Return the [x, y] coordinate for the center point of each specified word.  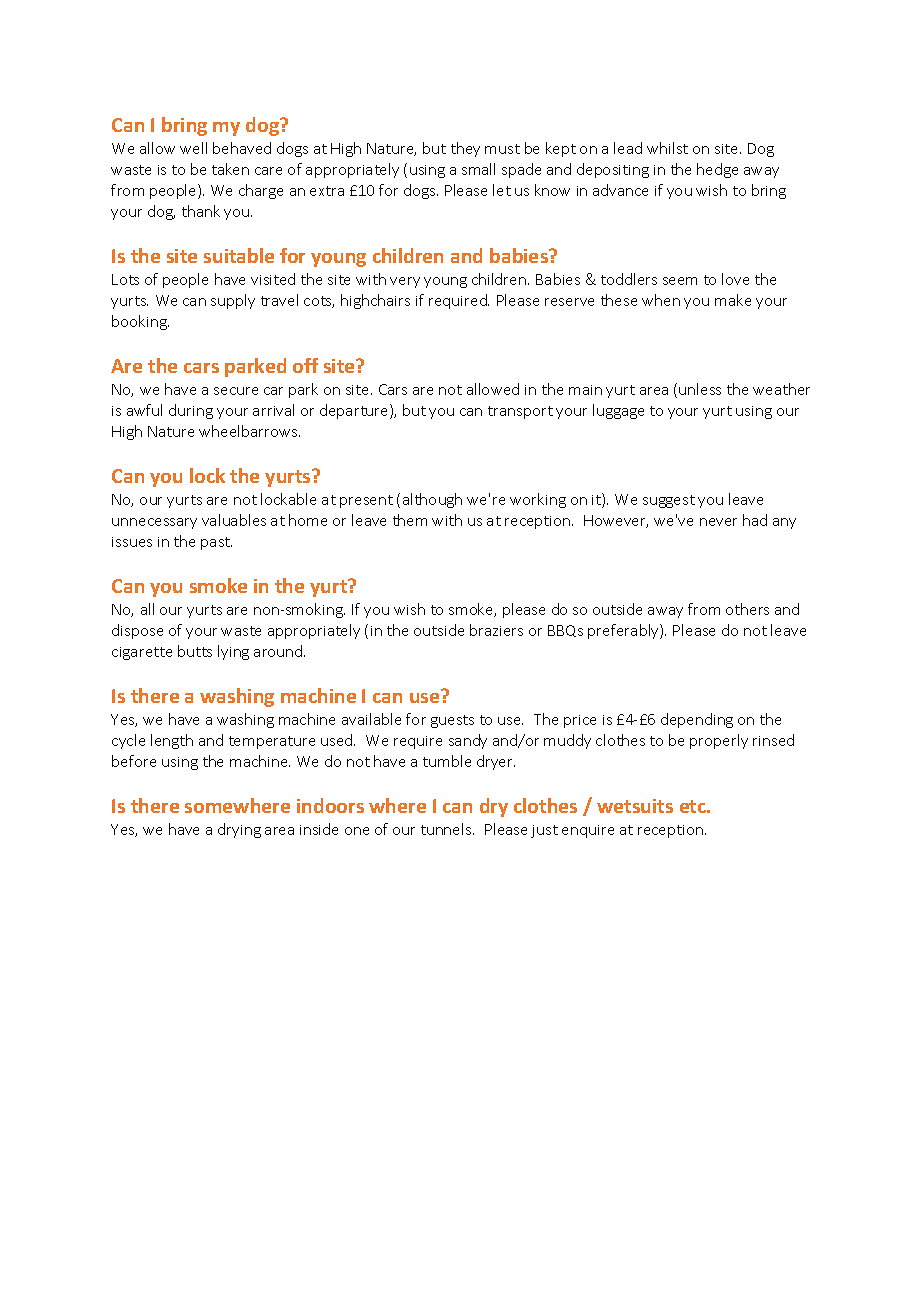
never [718, 522]
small [478, 169]
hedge [717, 170]
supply [233, 301]
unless [700, 389]
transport [520, 412]
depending [697, 720]
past [216, 543]
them [410, 520]
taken [230, 169]
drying [239, 830]
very [405, 282]
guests [452, 721]
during [191, 411]
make [733, 300]
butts [195, 651]
